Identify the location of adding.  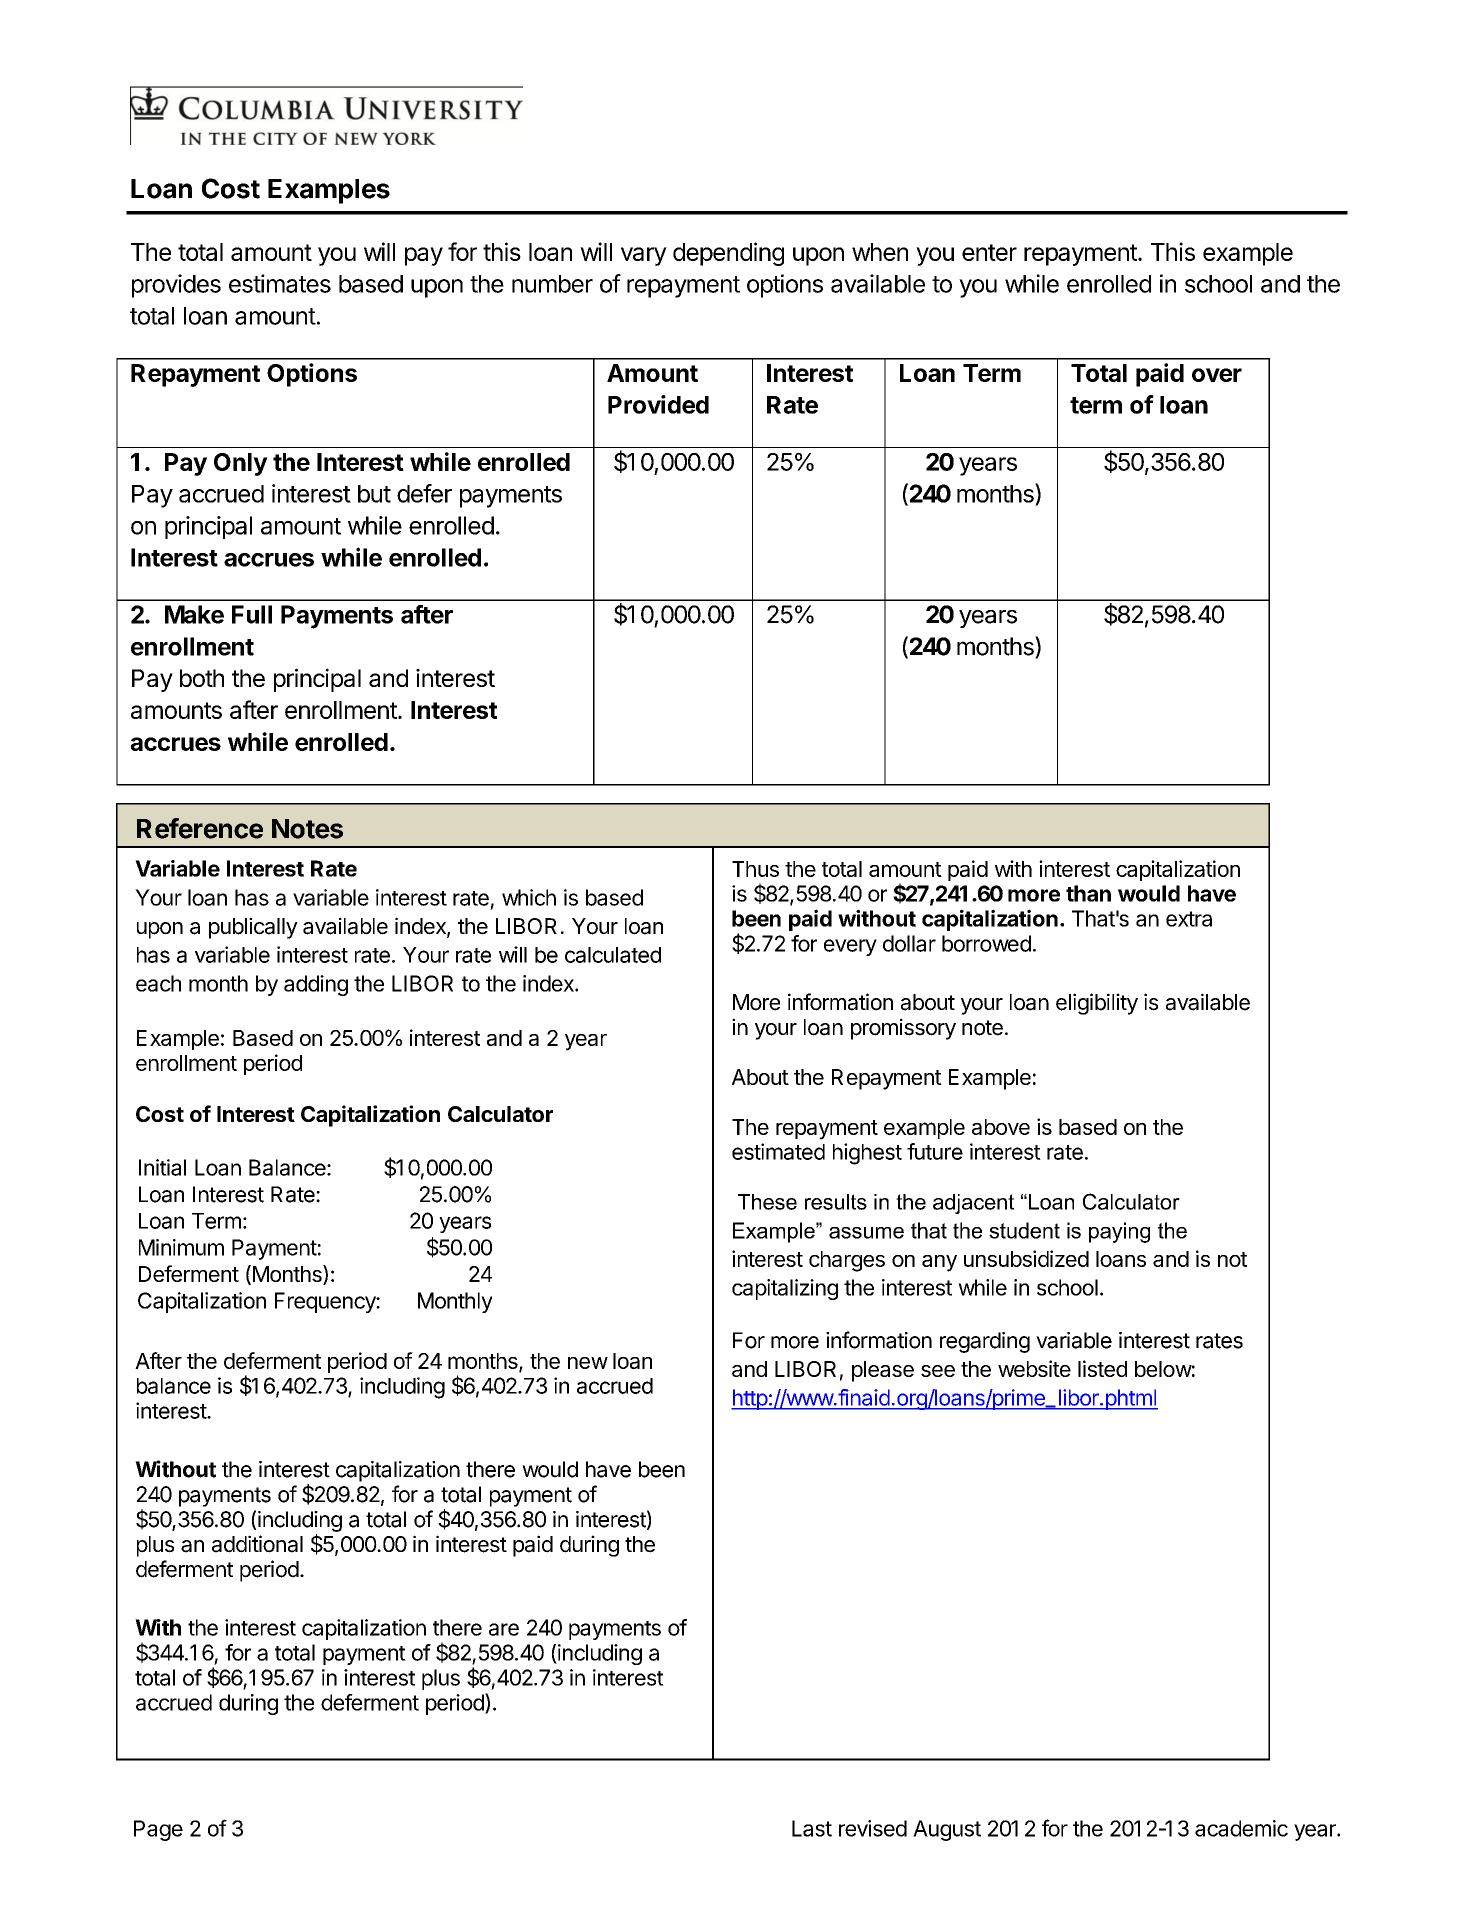
(316, 985).
